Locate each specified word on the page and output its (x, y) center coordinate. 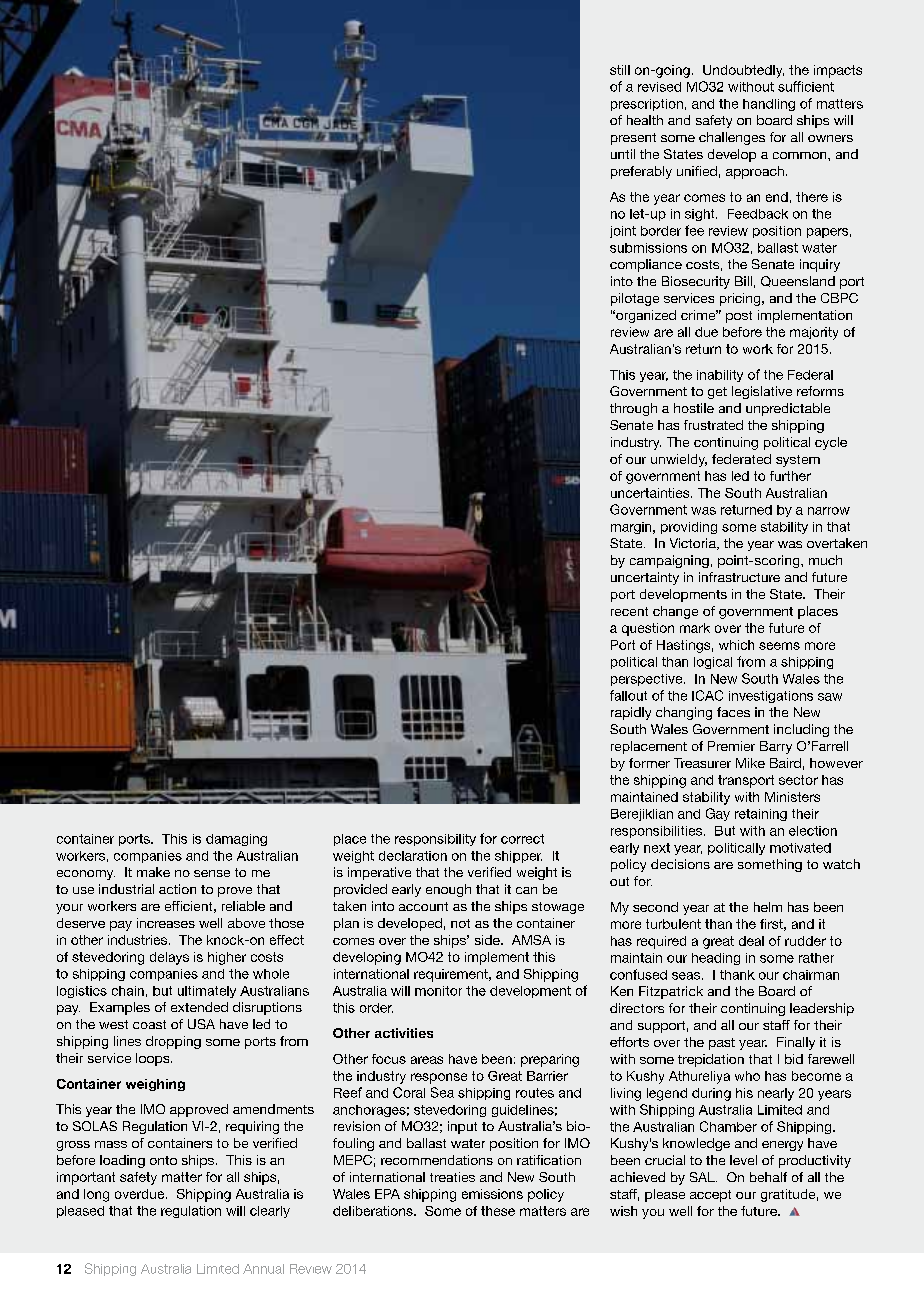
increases (166, 923)
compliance (646, 265)
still (620, 70)
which (736, 645)
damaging (236, 840)
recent (629, 611)
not (460, 923)
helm (768, 907)
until (623, 154)
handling (769, 105)
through (633, 409)
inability (720, 376)
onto (163, 1160)
